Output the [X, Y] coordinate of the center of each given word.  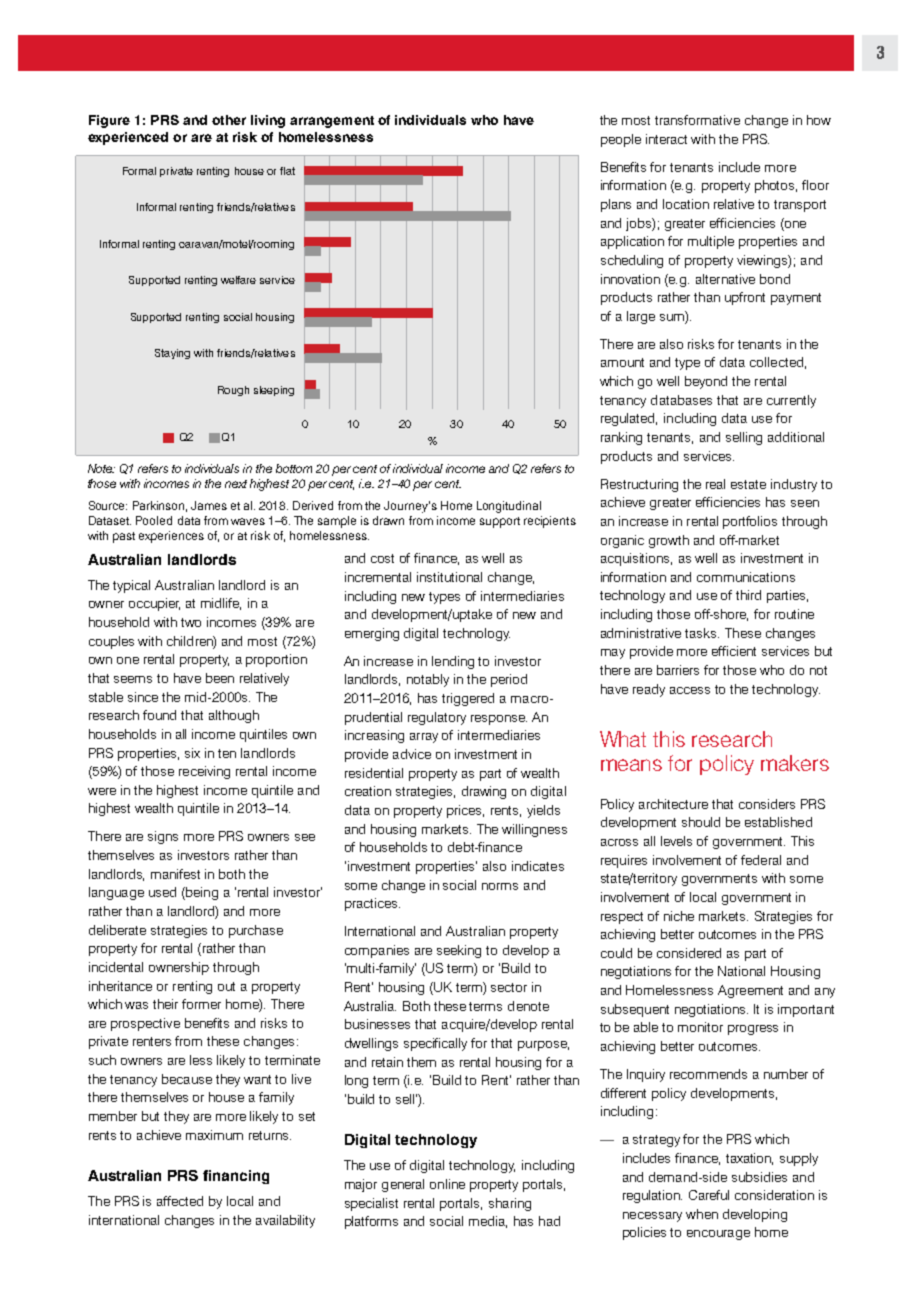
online [447, 1184]
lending [453, 662]
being [201, 893]
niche [679, 916]
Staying [172, 354]
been [220, 678]
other [229, 120]
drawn [388, 520]
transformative [697, 120]
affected [180, 1201]
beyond [706, 382]
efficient [734, 651]
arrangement [332, 122]
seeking [459, 951]
